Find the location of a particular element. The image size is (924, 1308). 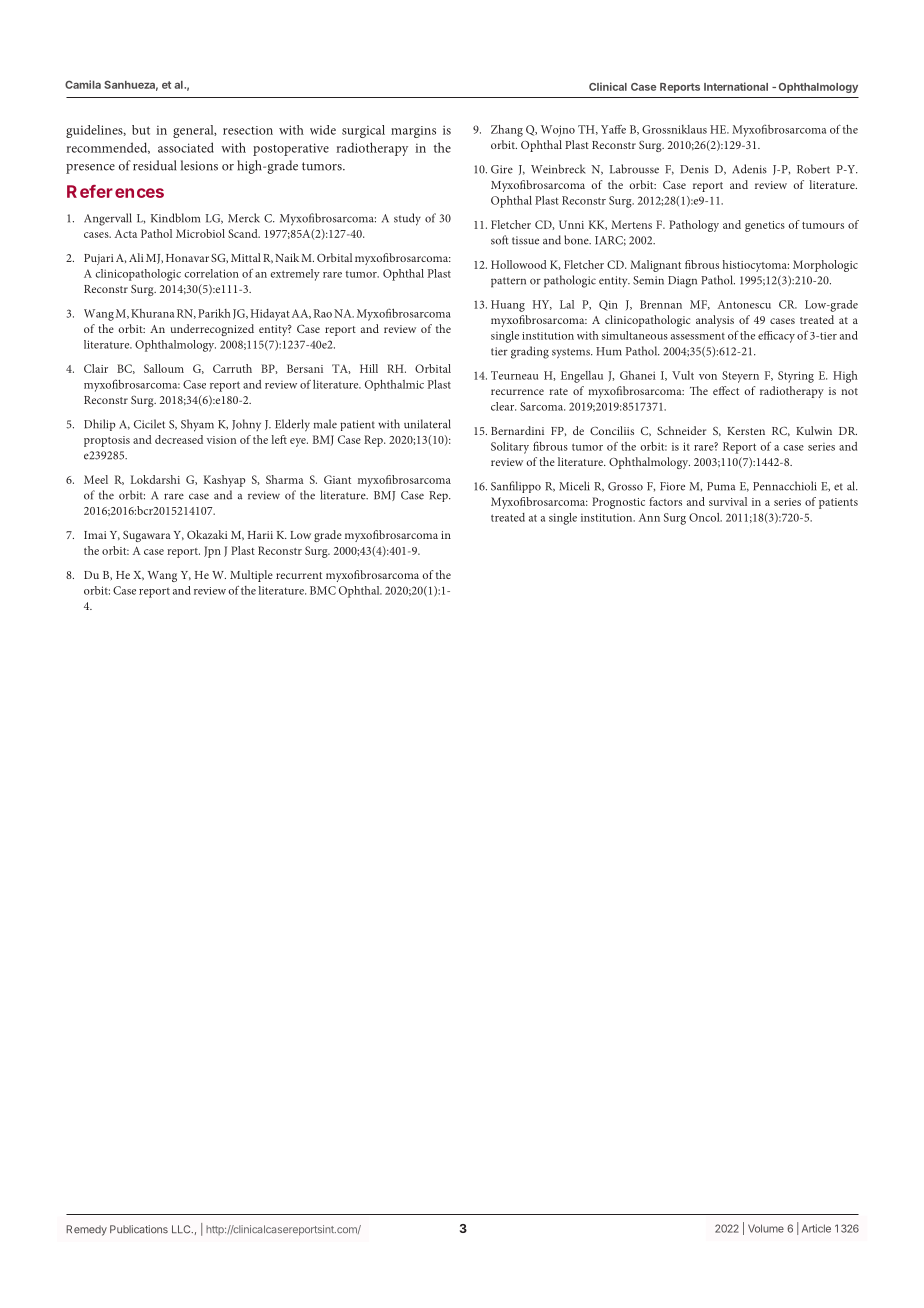

International is located at coordinates (736, 86).
